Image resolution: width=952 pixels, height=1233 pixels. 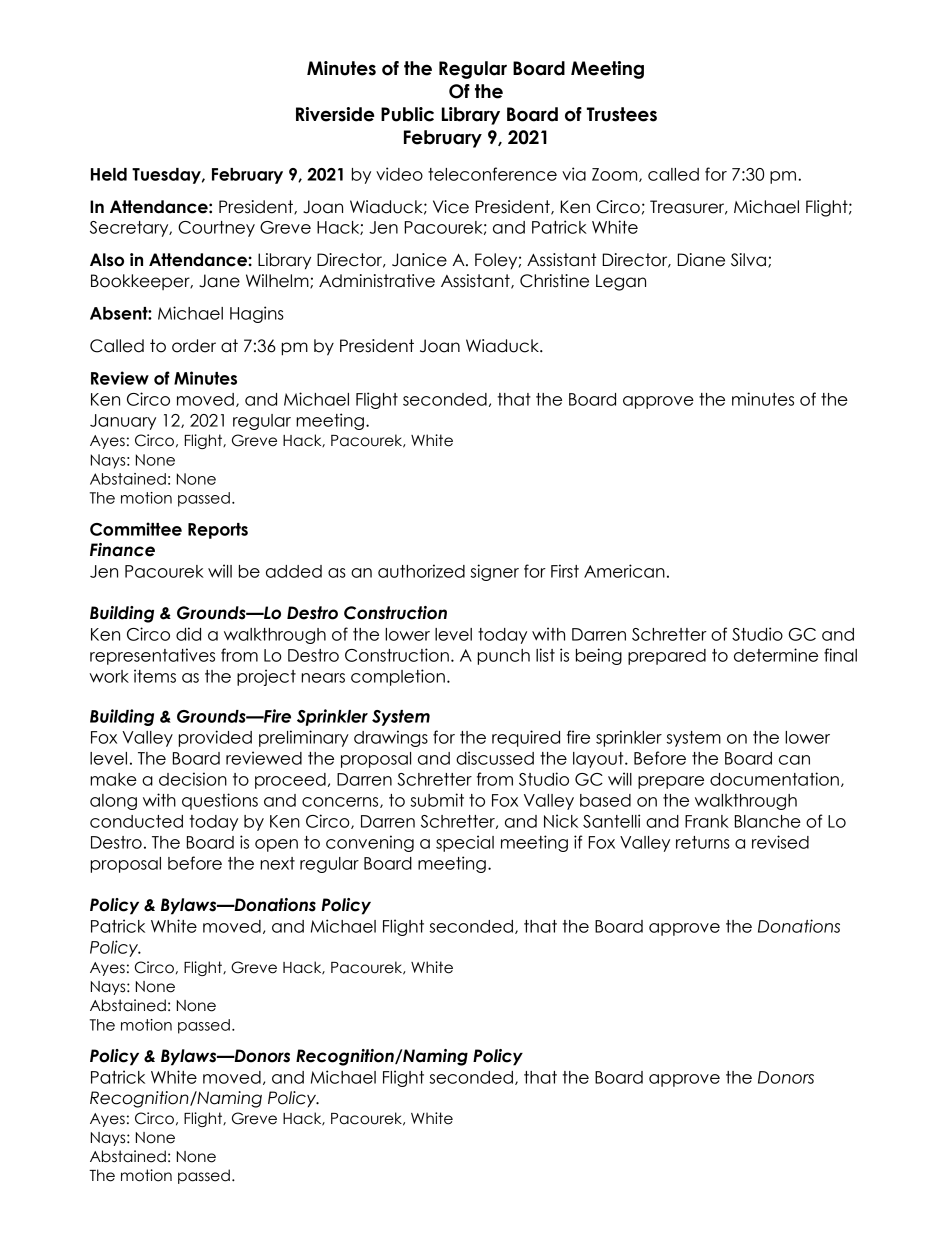 I want to click on teleconference, so click(x=492, y=174).
